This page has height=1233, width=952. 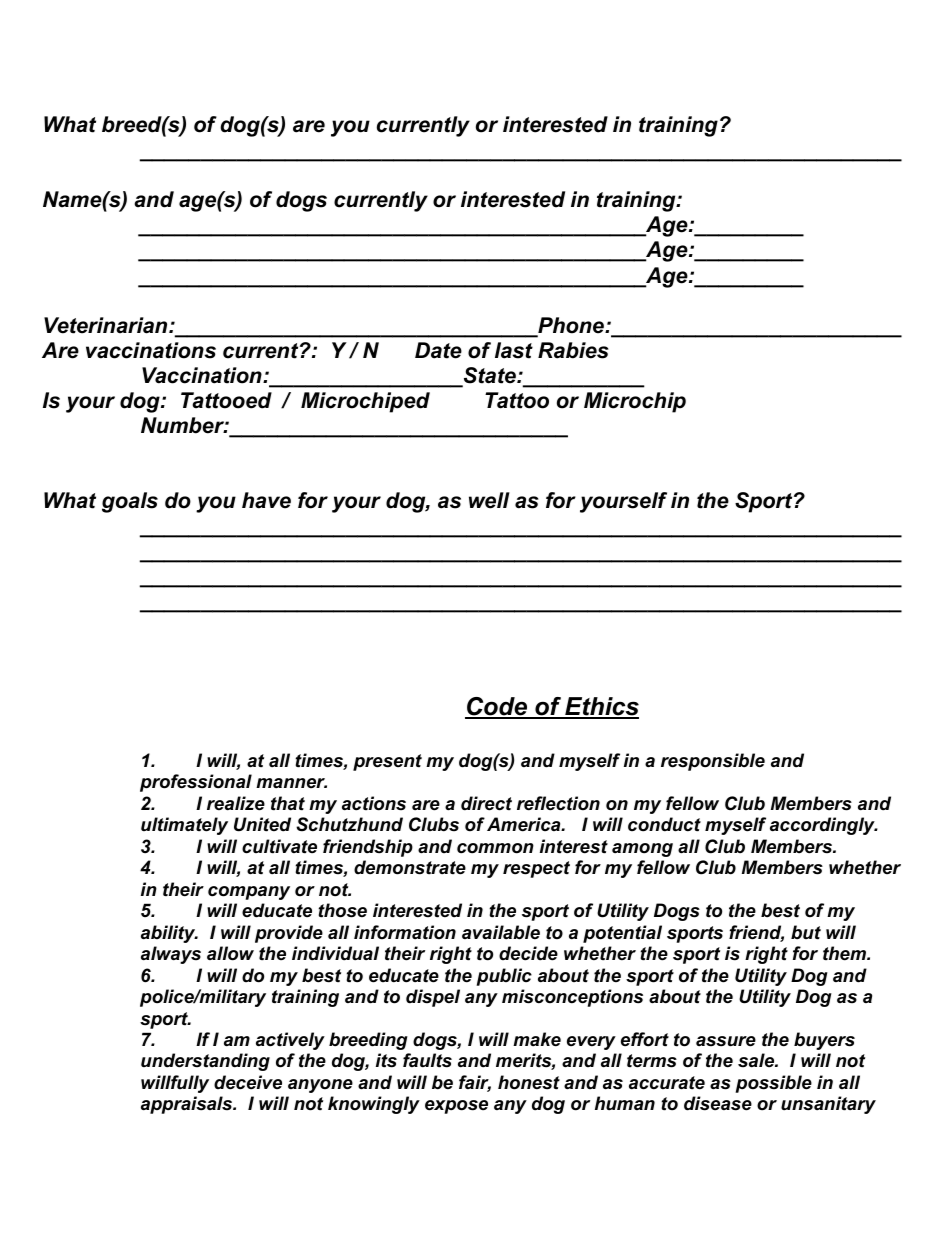 I want to click on professional, so click(x=196, y=783).
